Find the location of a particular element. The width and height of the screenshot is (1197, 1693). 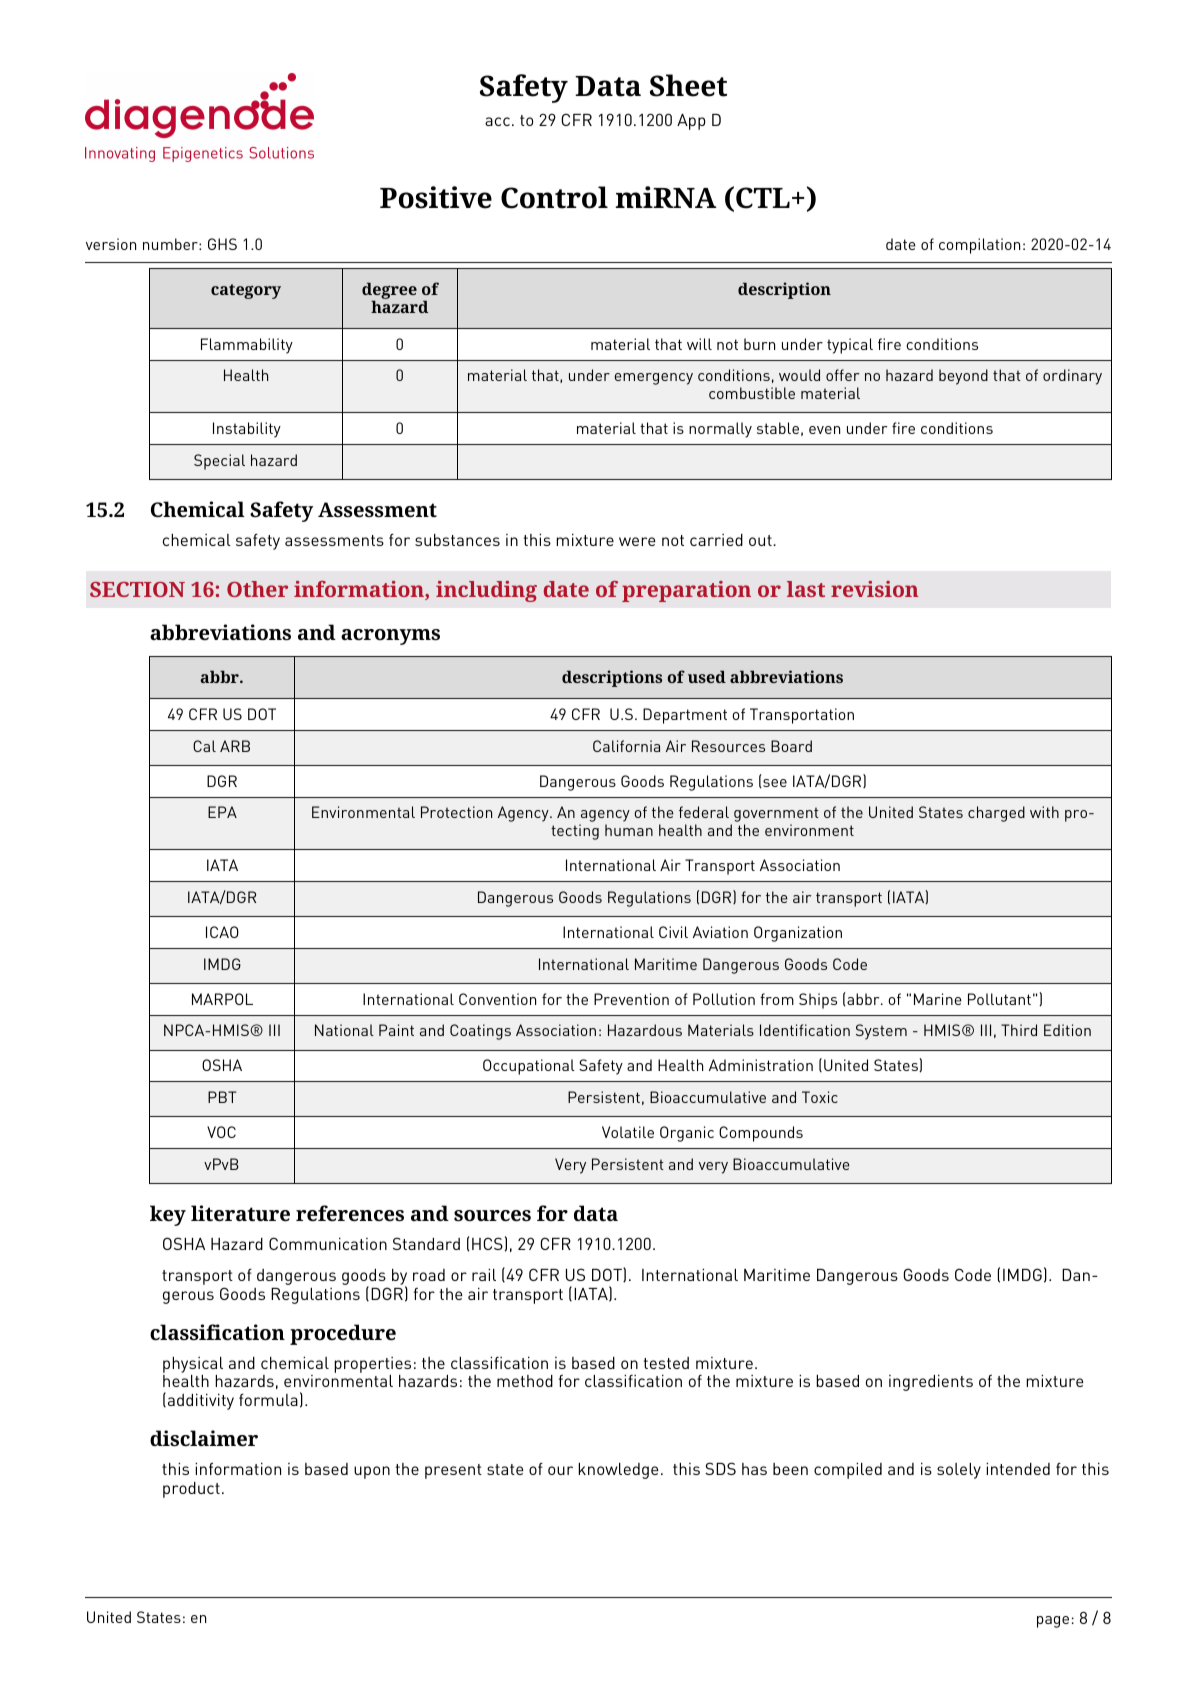

Third is located at coordinates (1019, 1030).
